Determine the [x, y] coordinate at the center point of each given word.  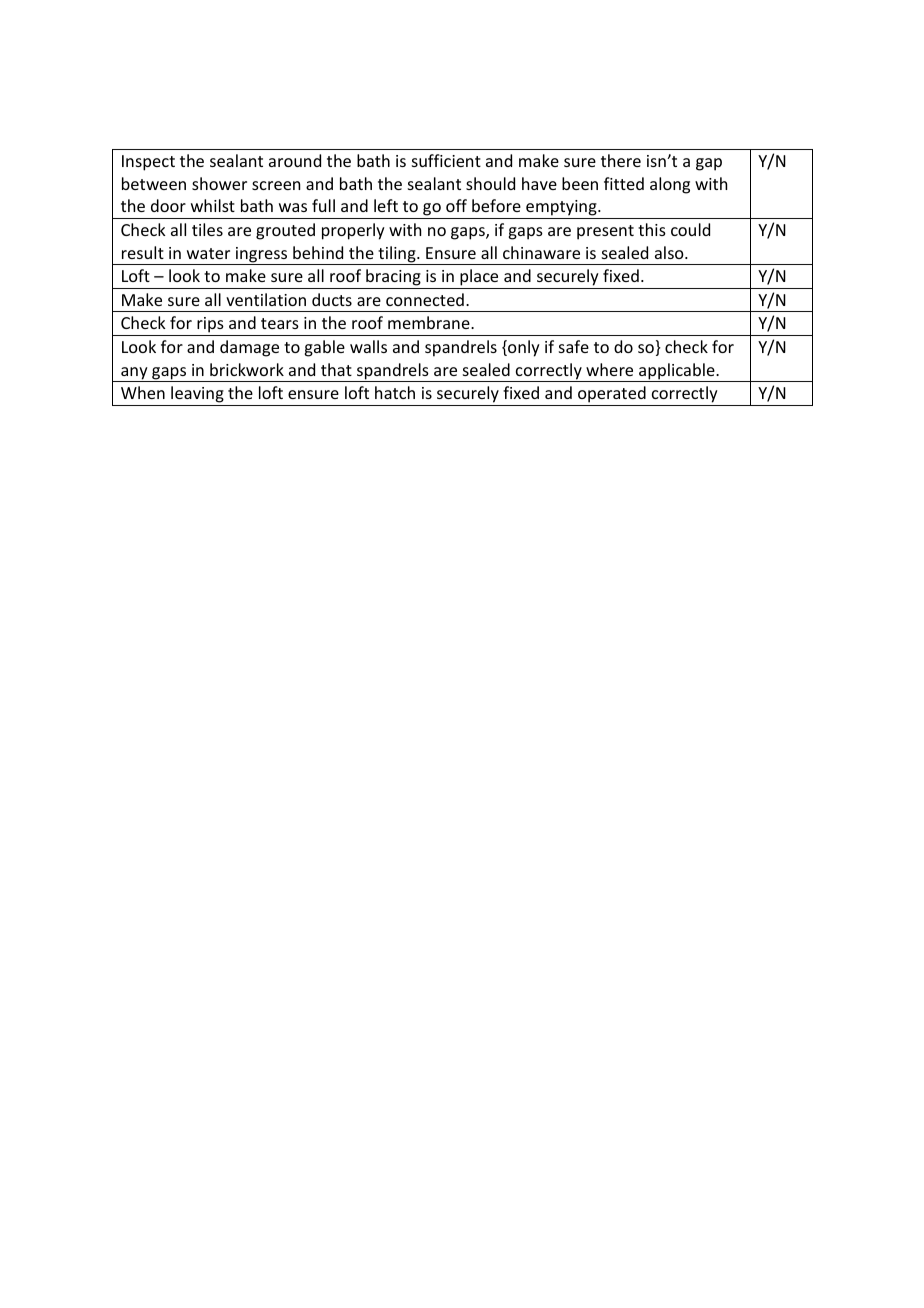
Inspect [148, 163]
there [621, 160]
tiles [207, 229]
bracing [393, 277]
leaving [197, 394]
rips [210, 326]
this [652, 229]
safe [574, 346]
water [208, 253]
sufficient [446, 160]
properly [353, 231]
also [670, 252]
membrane [430, 322]
